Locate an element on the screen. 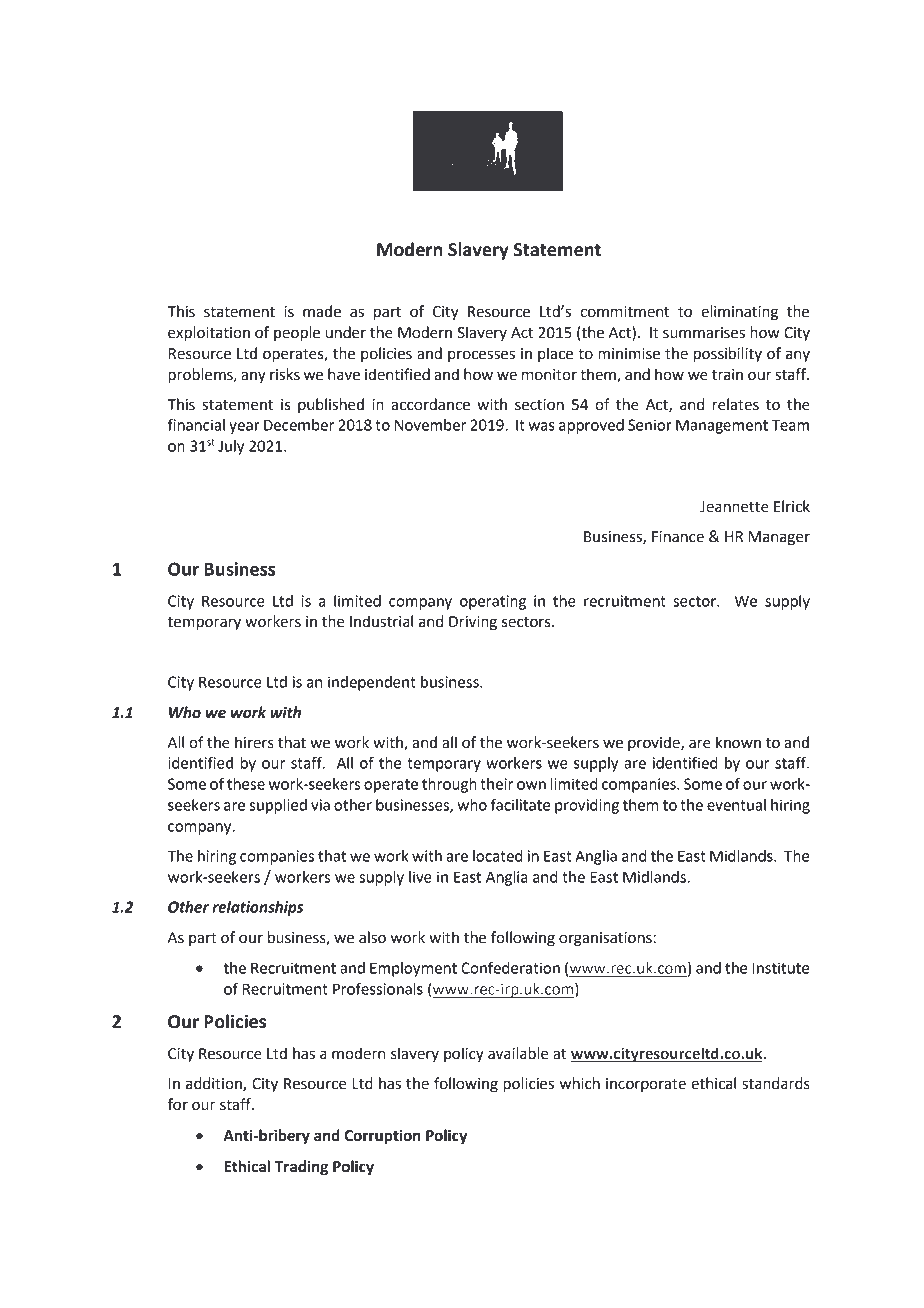  known is located at coordinates (738, 742).
